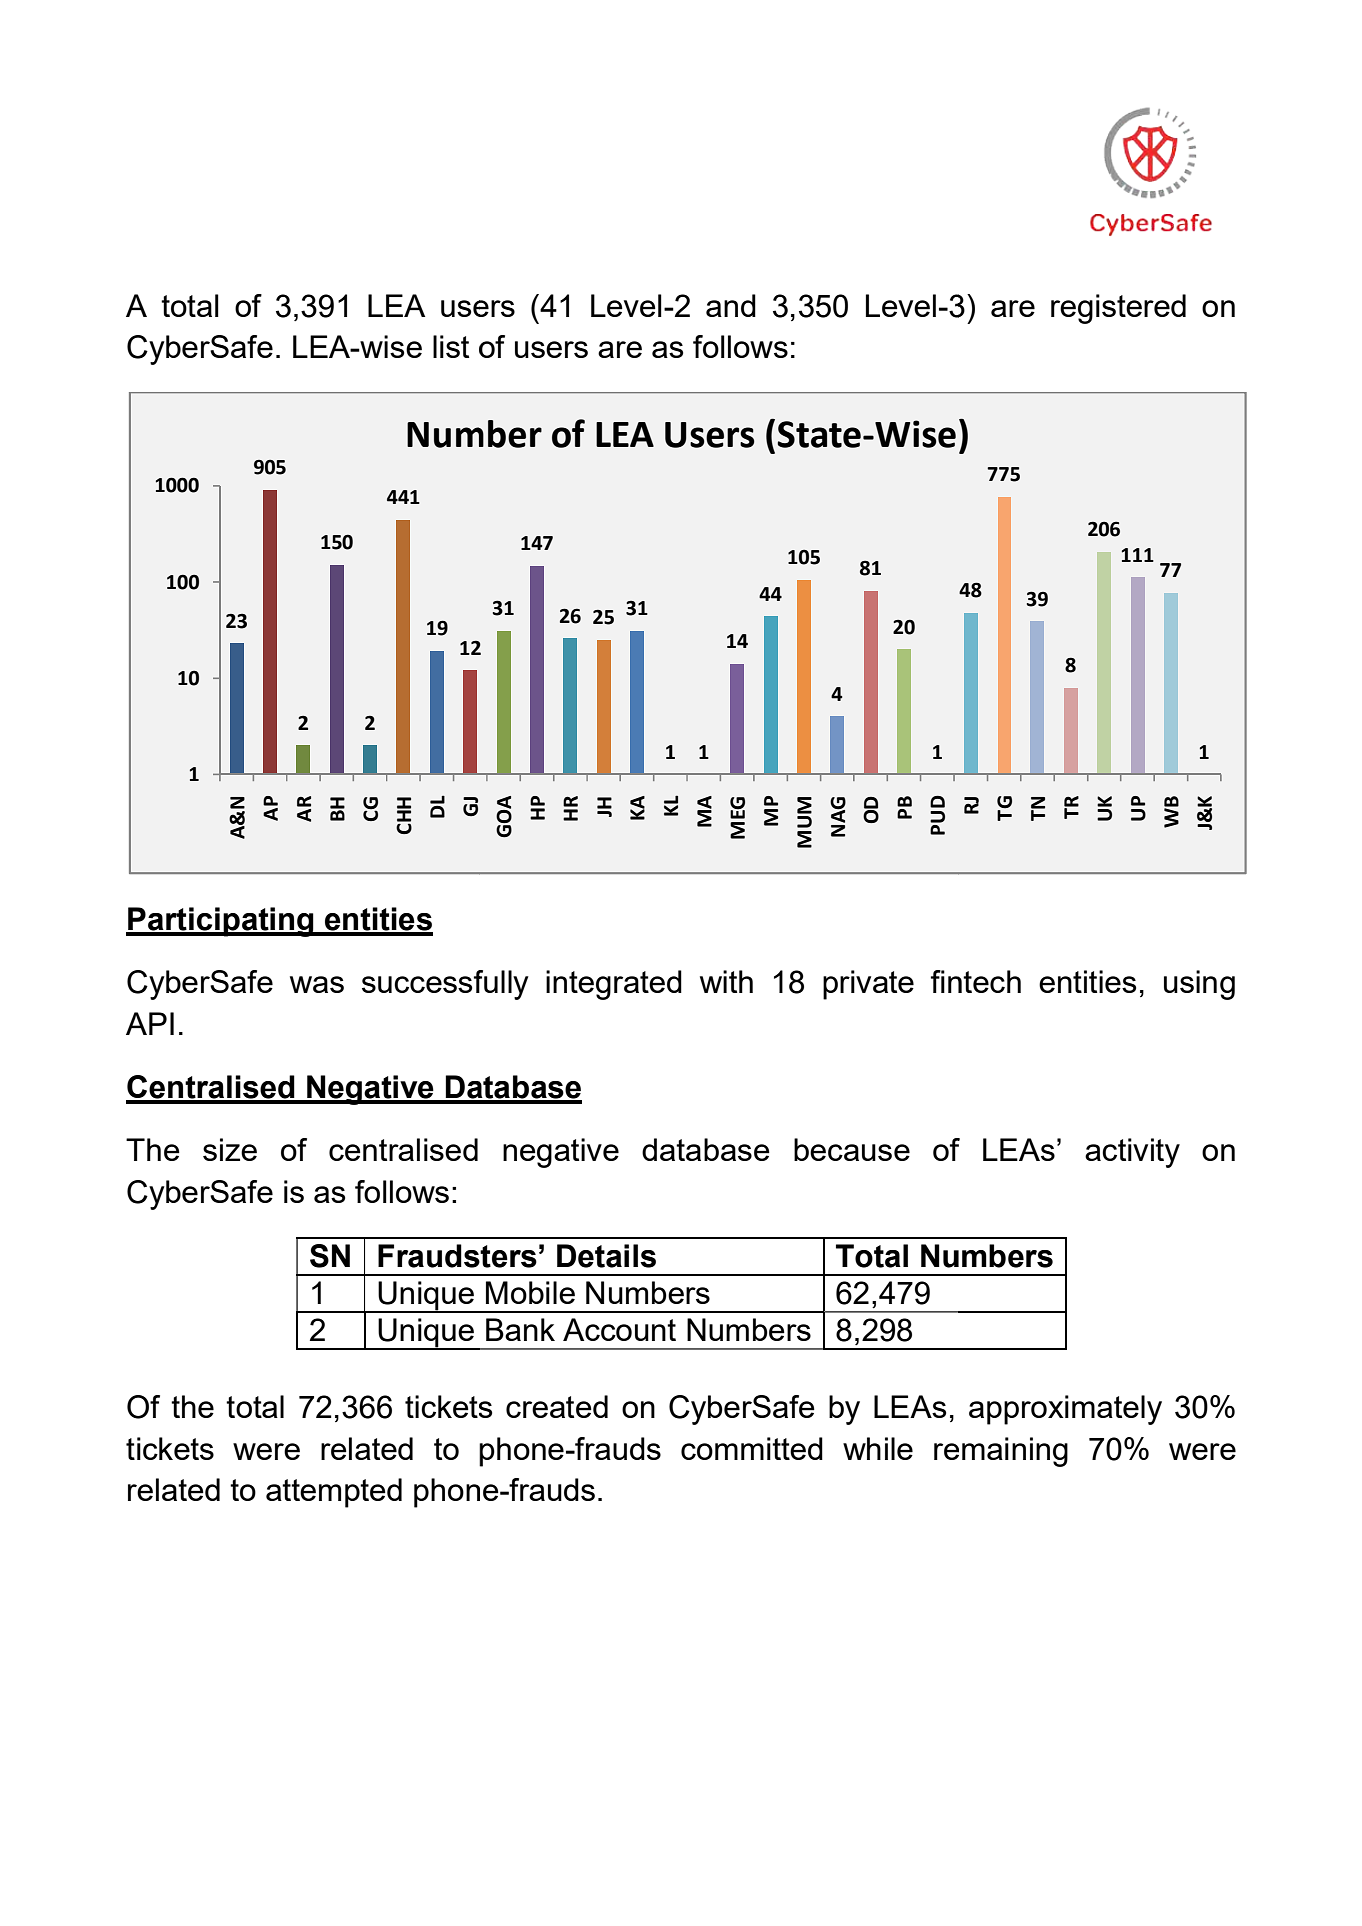 This image has height=1926, width=1362. Describe the element at coordinates (1065, 1410) in the image. I see `approximately` at that location.
